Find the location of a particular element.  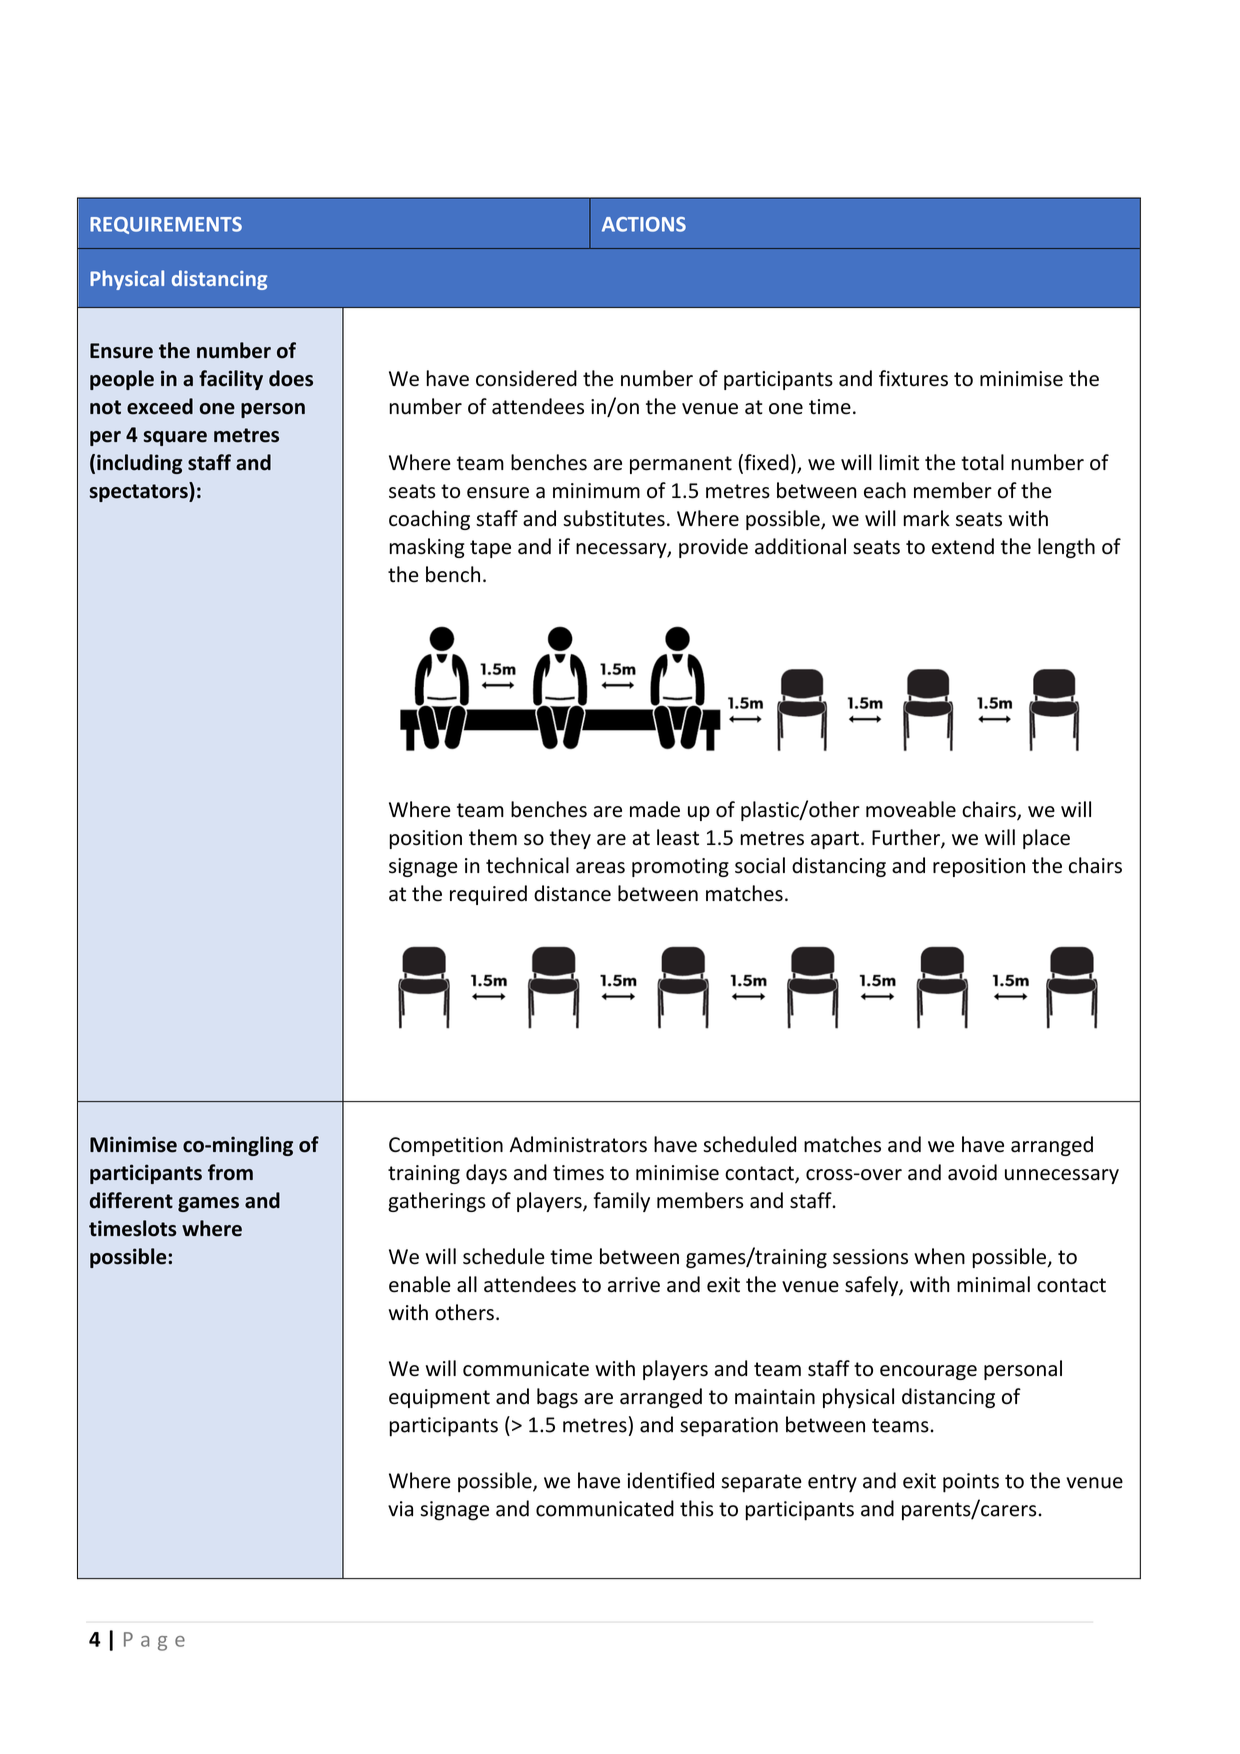

points is located at coordinates (971, 1483).
